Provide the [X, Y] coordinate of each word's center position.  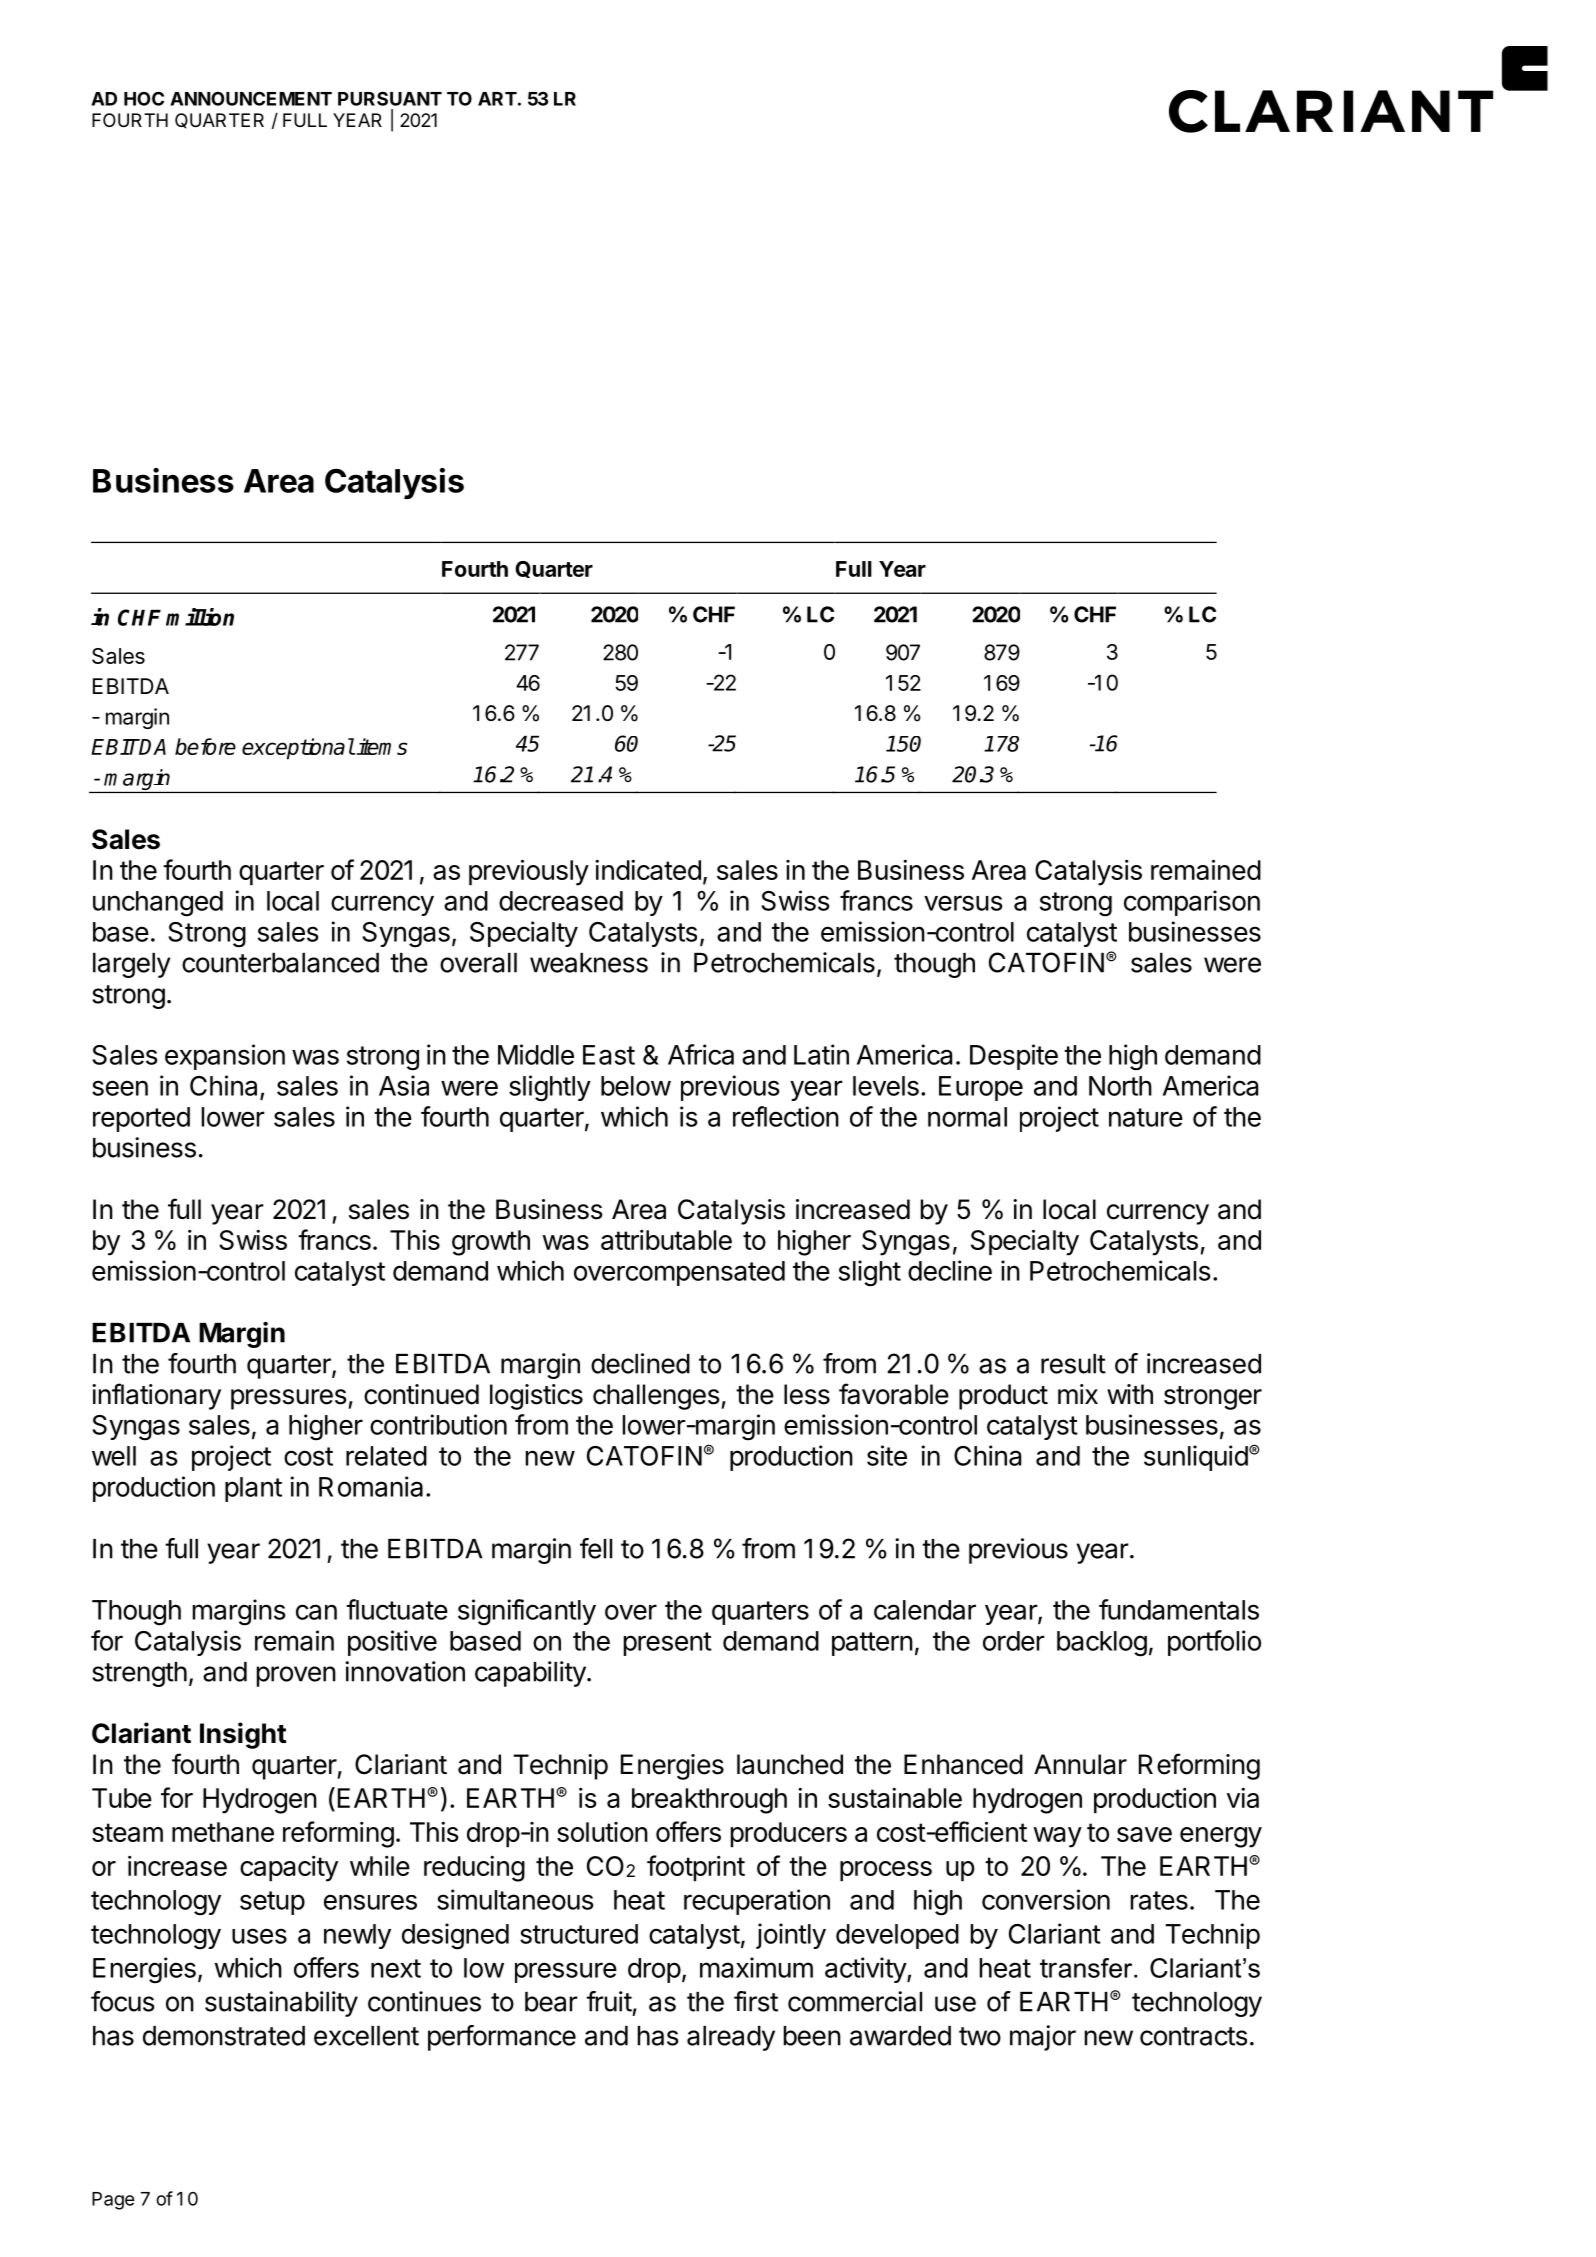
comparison [1192, 903]
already [731, 2038]
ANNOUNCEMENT [251, 98]
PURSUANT [390, 98]
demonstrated [224, 2036]
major [1043, 2038]
